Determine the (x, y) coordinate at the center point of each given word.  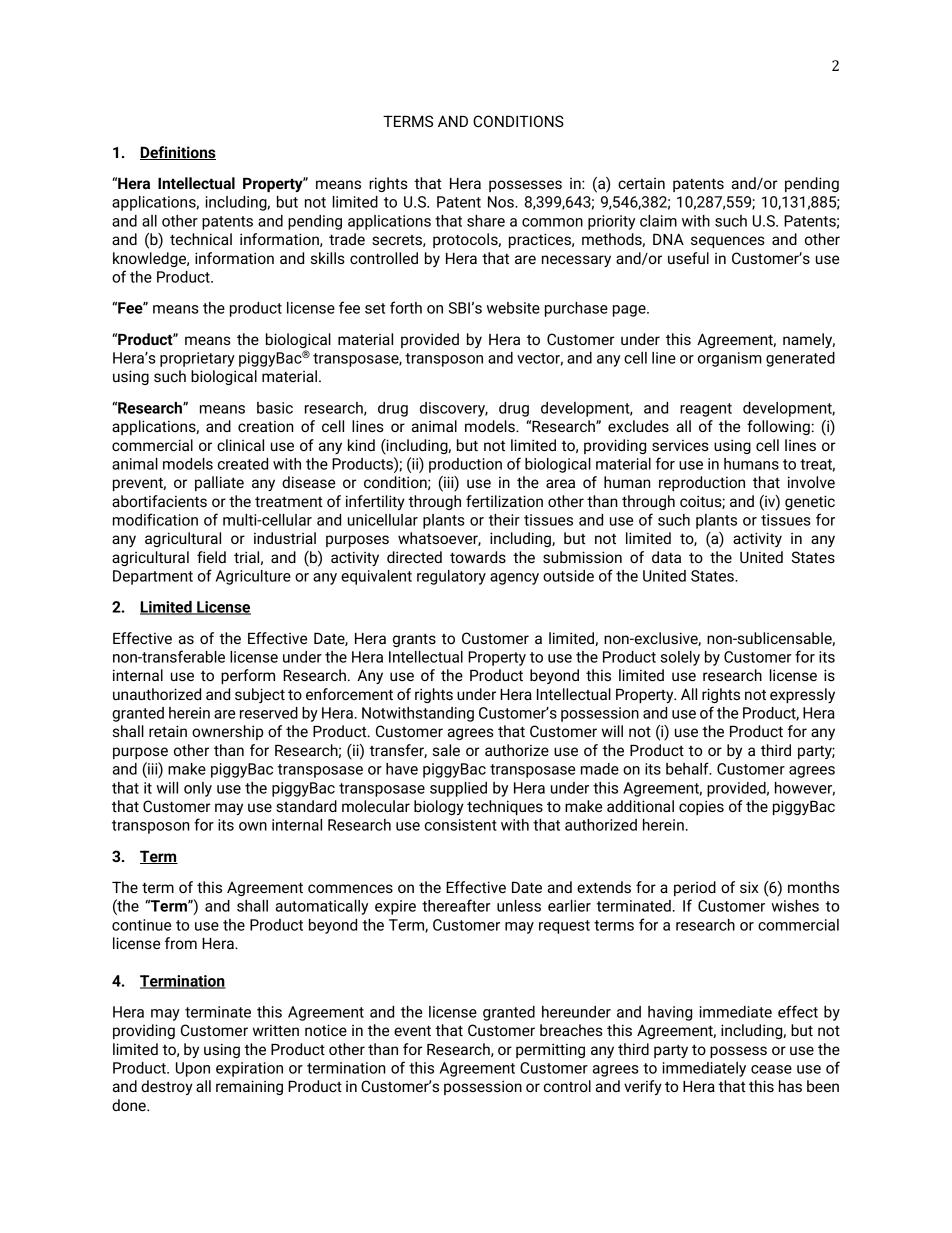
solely (680, 658)
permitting (550, 1050)
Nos (502, 202)
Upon (193, 1069)
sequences (728, 242)
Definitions (178, 153)
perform (248, 676)
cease (771, 1069)
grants (414, 640)
